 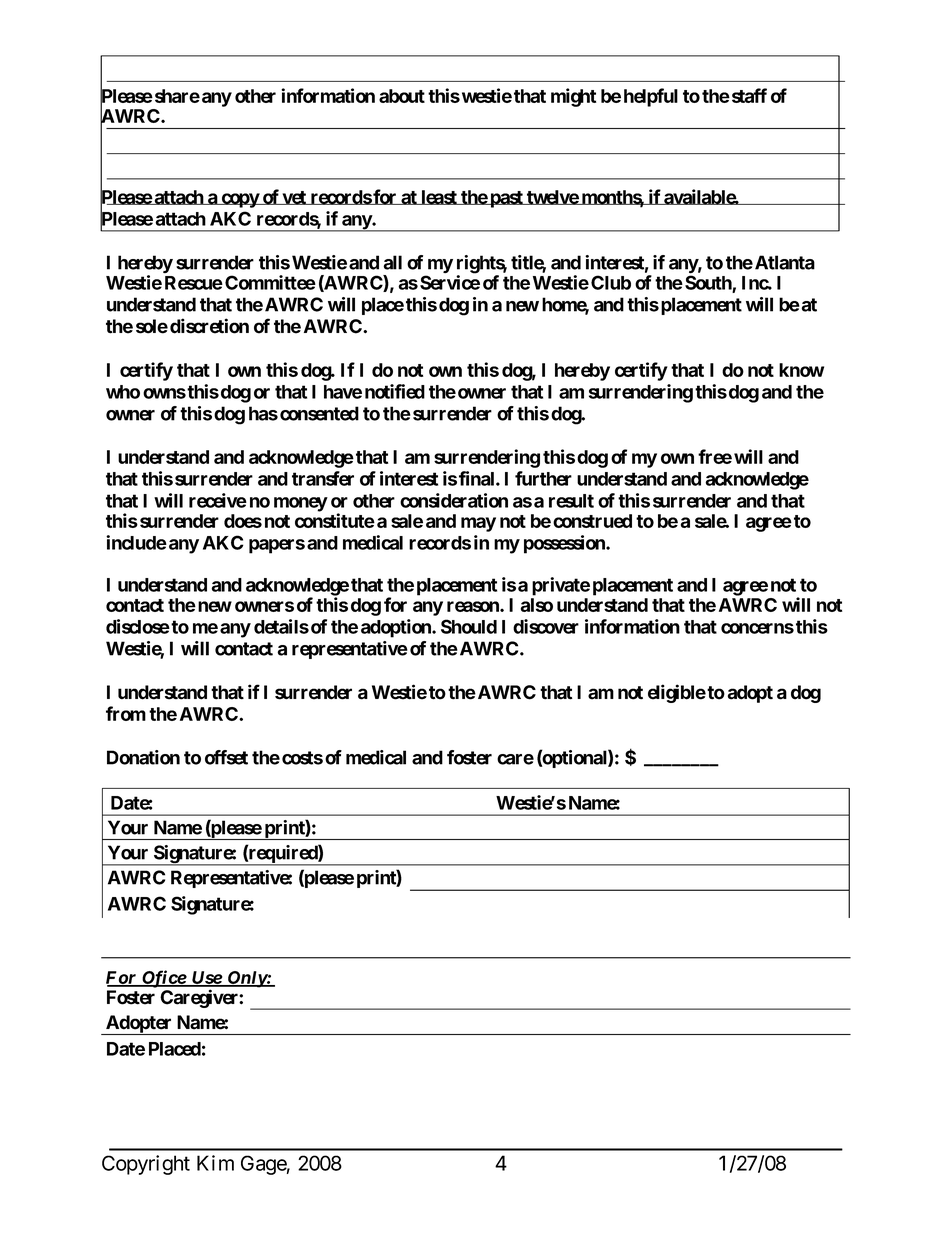 I want to click on staff, so click(x=748, y=95).
